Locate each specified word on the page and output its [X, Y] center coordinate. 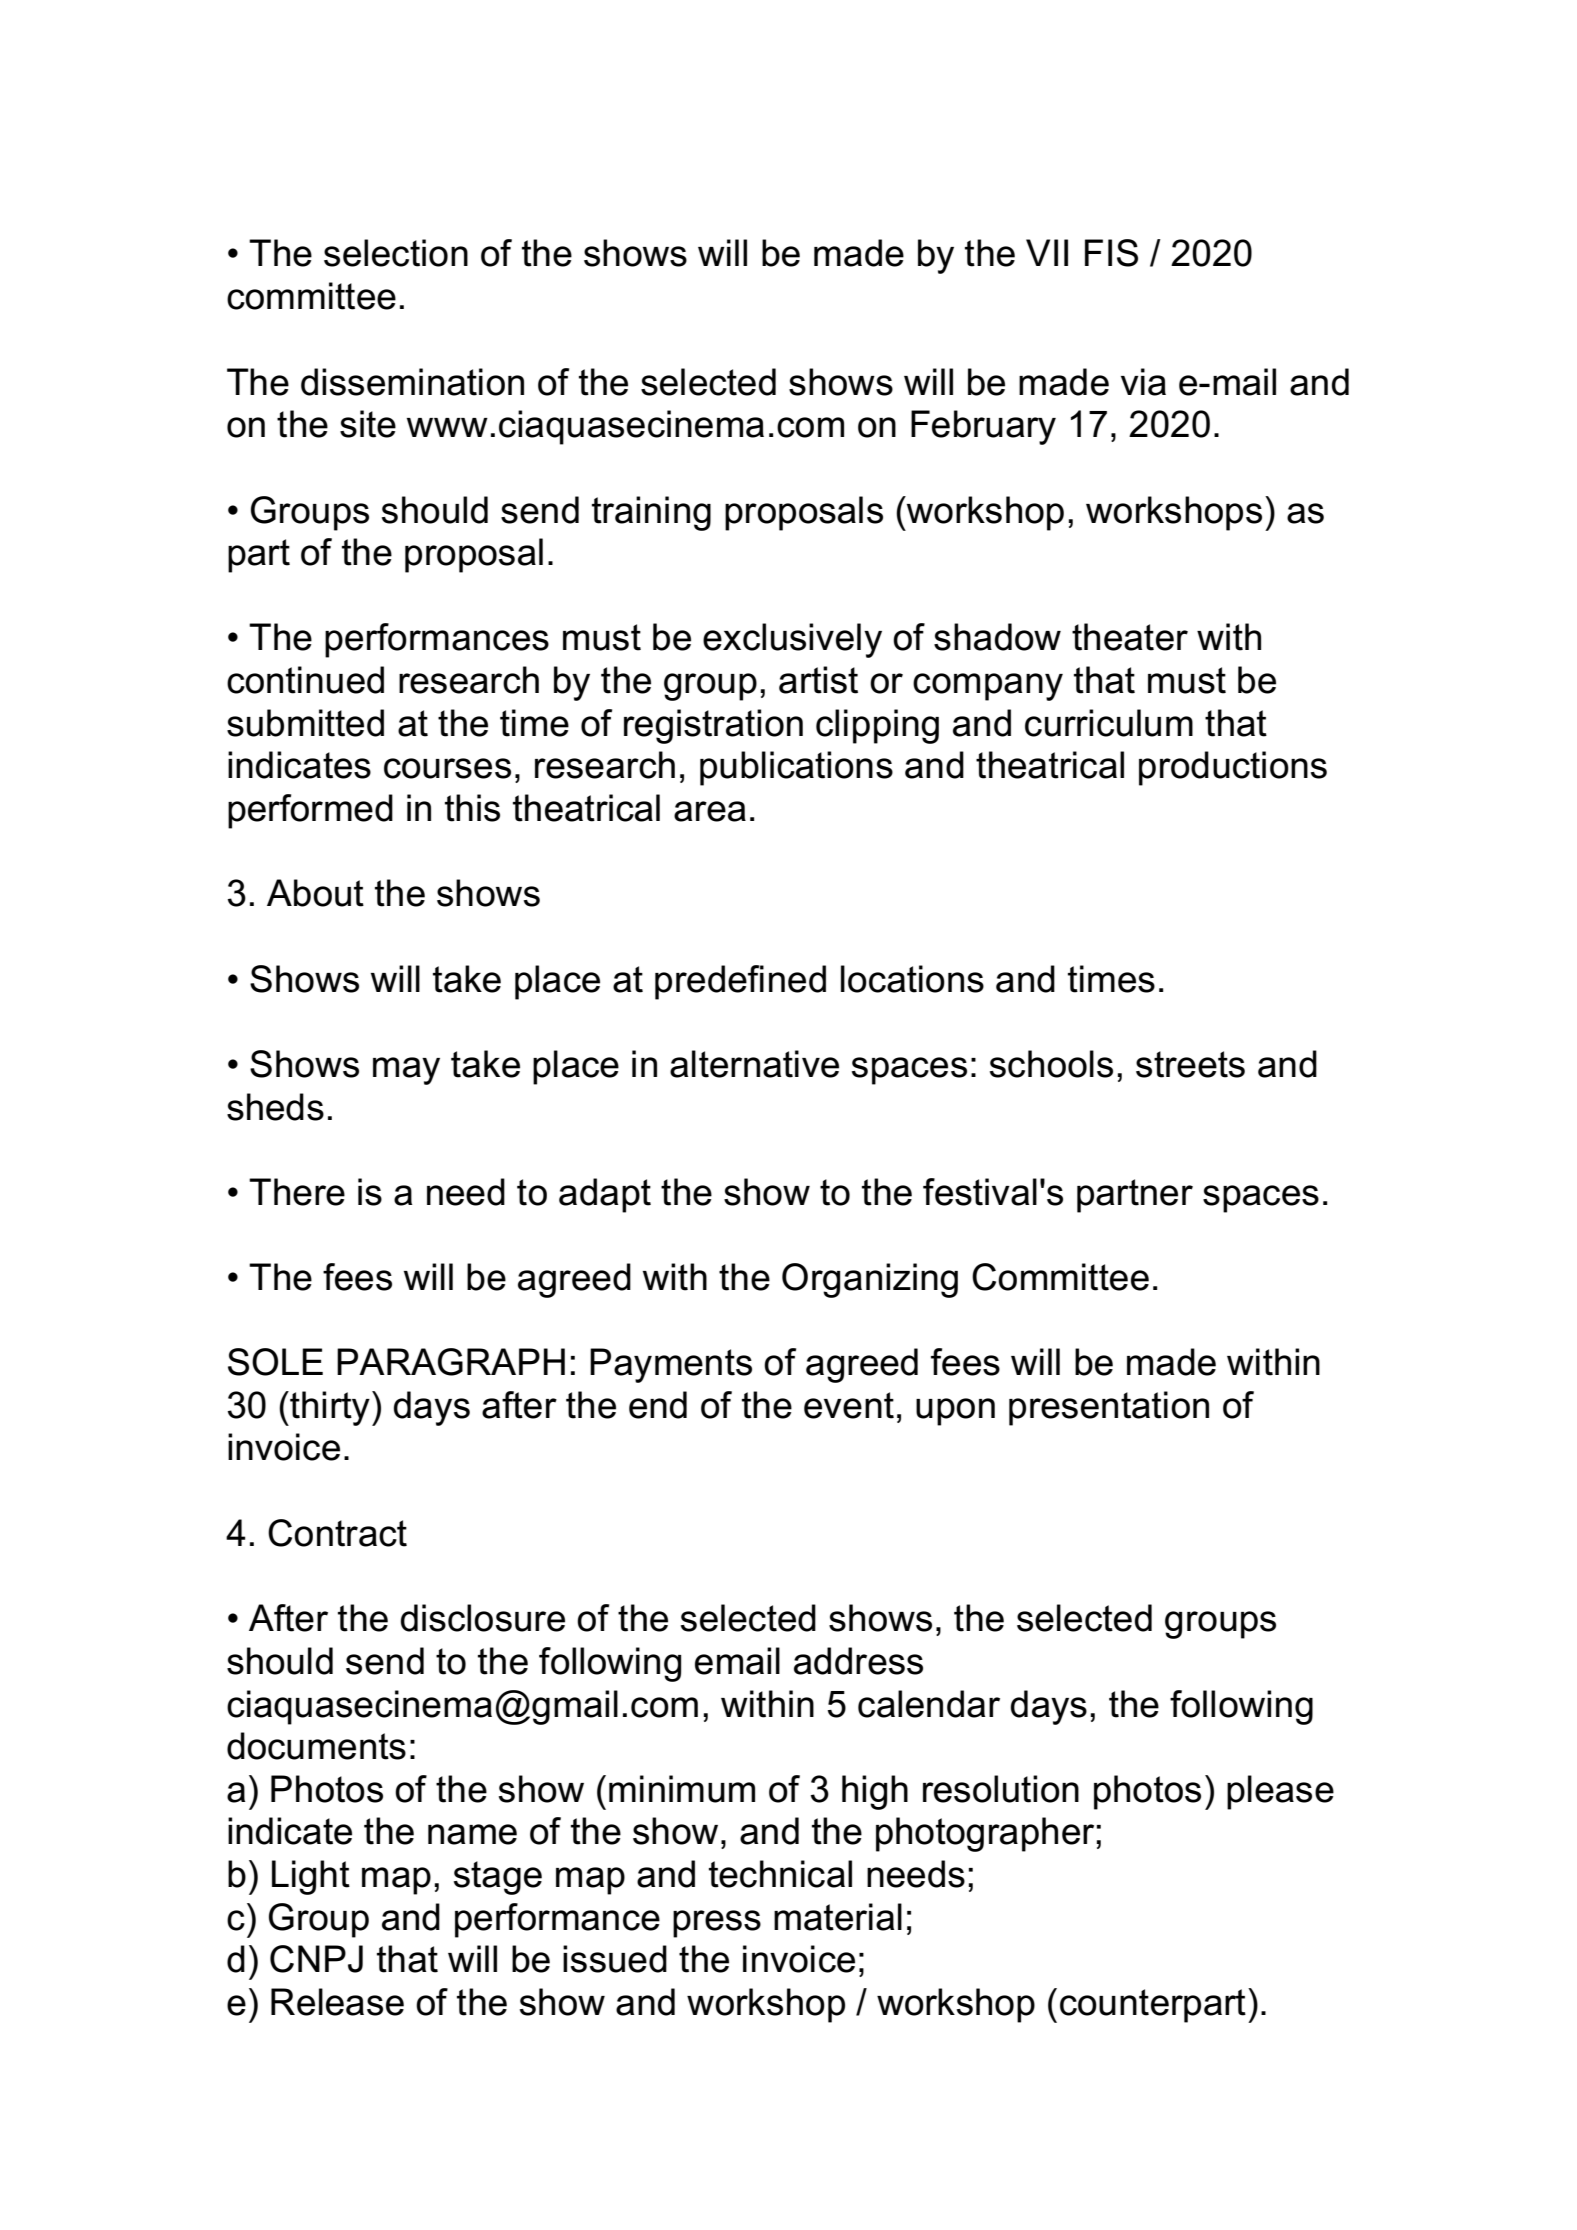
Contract [337, 1533]
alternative [754, 1064]
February [983, 427]
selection [396, 253]
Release [337, 2002]
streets [1190, 1064]
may [406, 1071]
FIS [1111, 253]
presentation [1109, 1408]
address [858, 1661]
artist [818, 680]
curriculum [1109, 723]
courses [447, 768]
